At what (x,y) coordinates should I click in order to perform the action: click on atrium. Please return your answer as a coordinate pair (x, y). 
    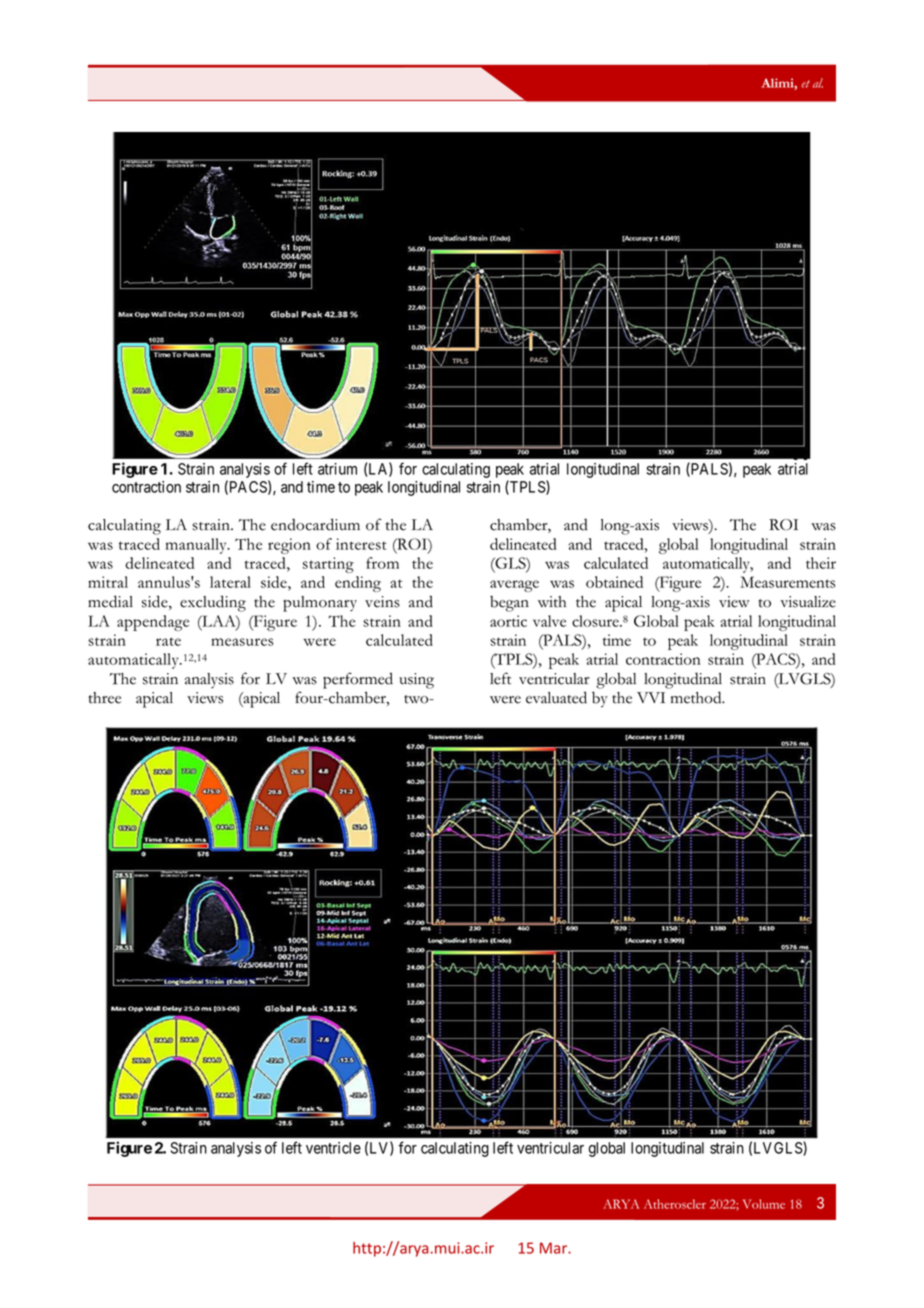
    Looking at the image, I should click on (337, 469).
